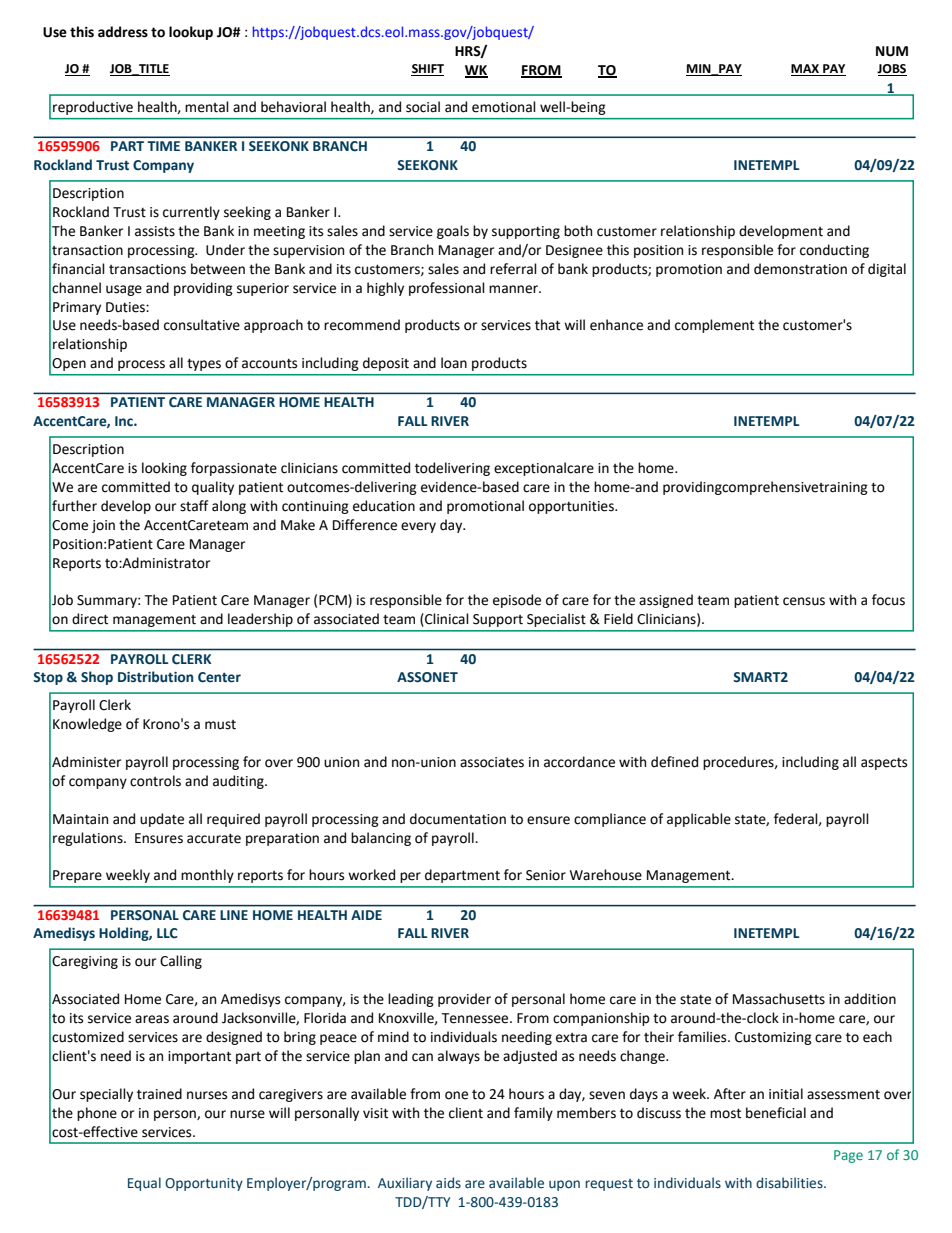 The image size is (952, 1233). Describe the element at coordinates (790, 1183) in the screenshot. I see `disabilities` at that location.
